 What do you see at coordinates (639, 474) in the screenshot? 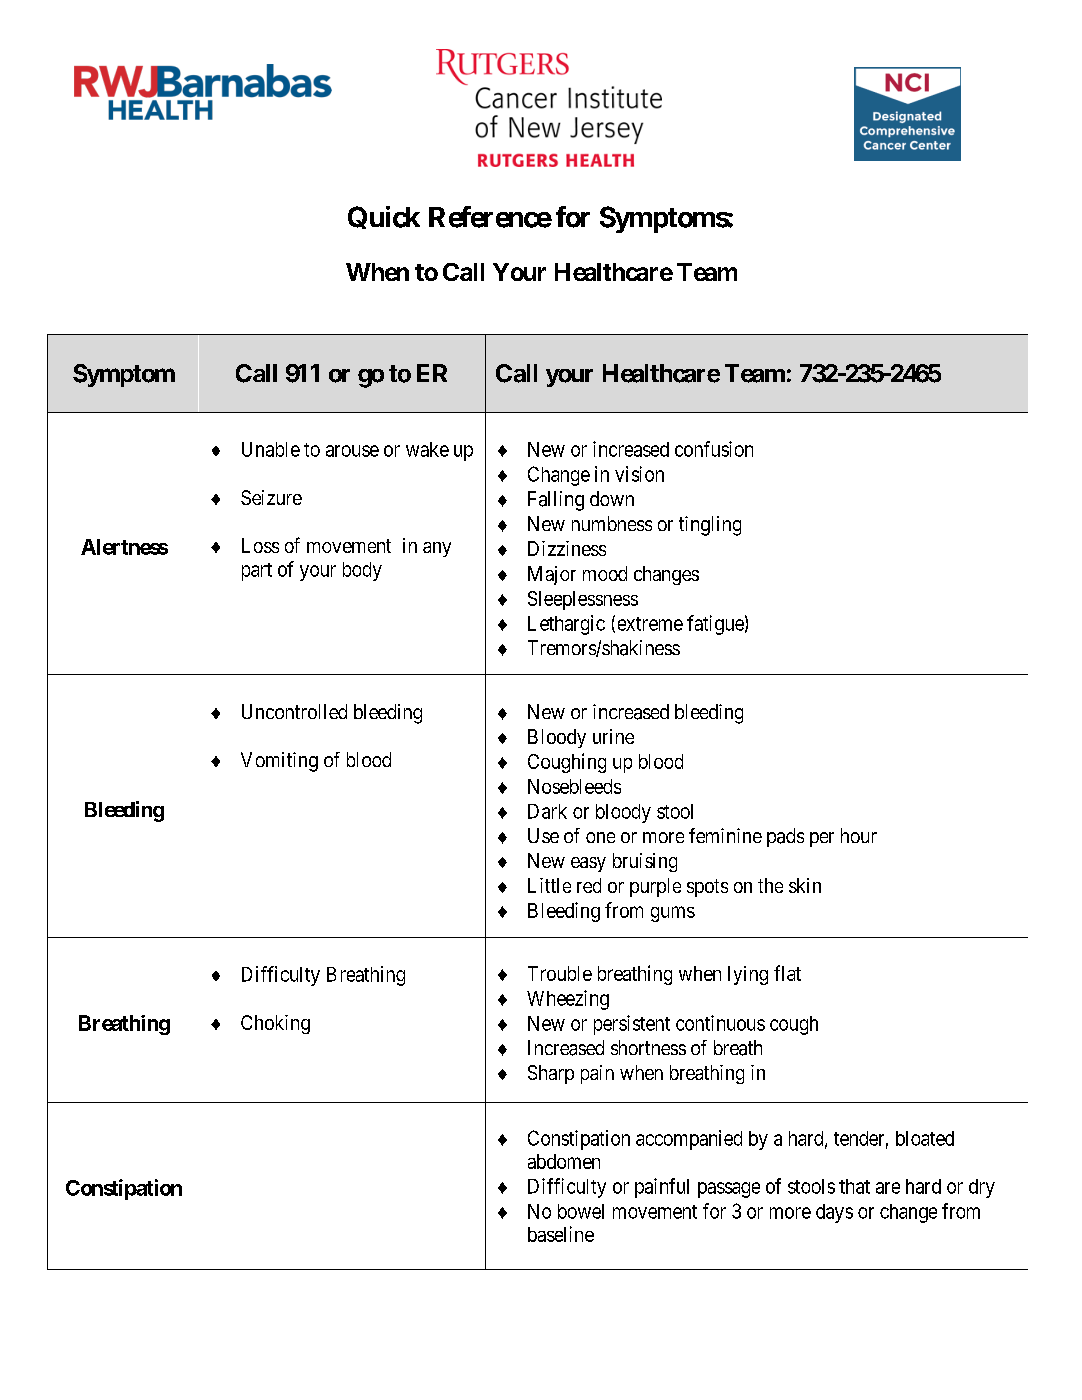
I see `vision` at bounding box center [639, 474].
